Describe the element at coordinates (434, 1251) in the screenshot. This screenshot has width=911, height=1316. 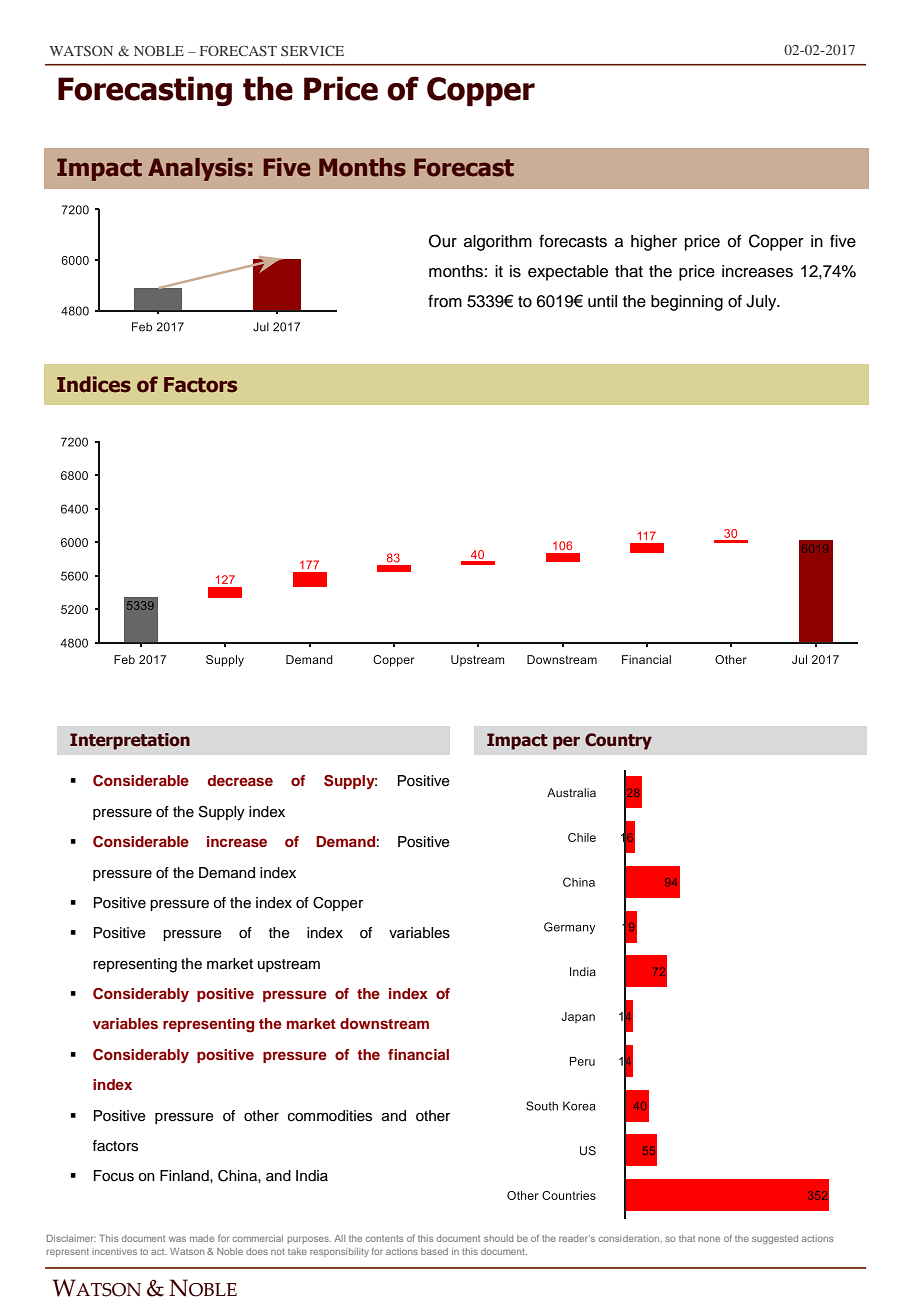
I see `based` at that location.
